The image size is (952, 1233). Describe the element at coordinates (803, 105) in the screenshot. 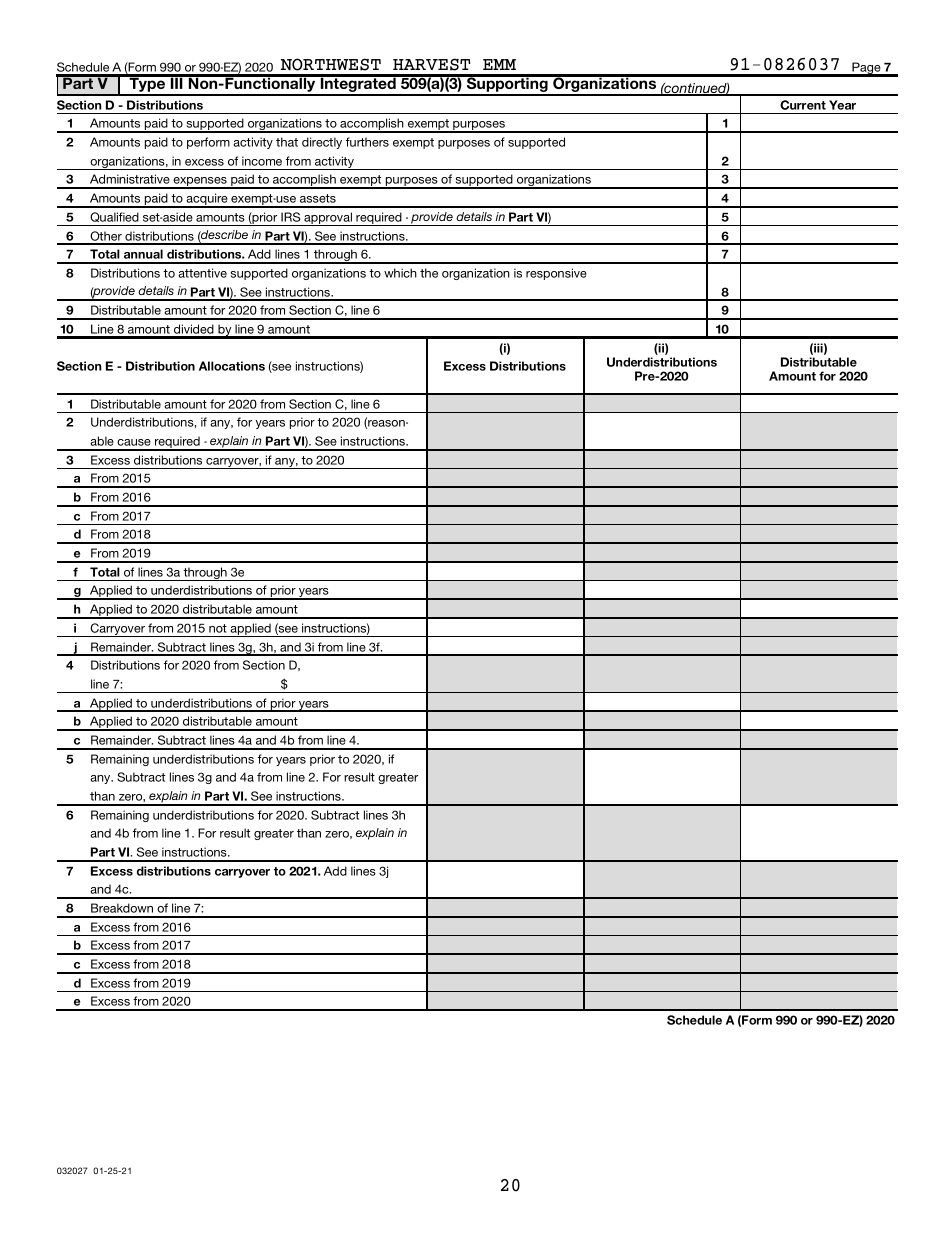

I see `Current` at that location.
